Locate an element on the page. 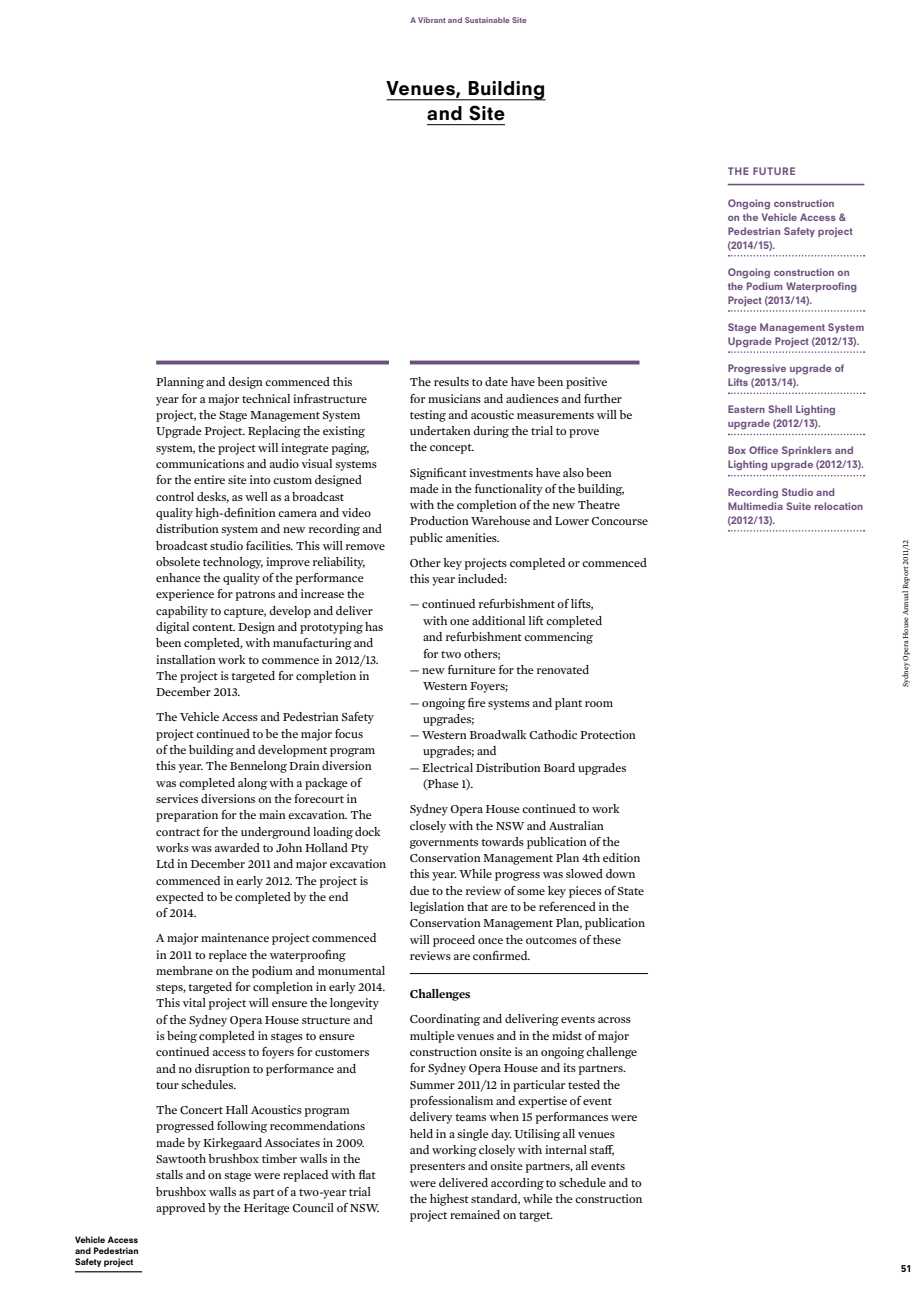 The width and height of the page is (924, 1308). Sustainable is located at coordinates (487, 20).
